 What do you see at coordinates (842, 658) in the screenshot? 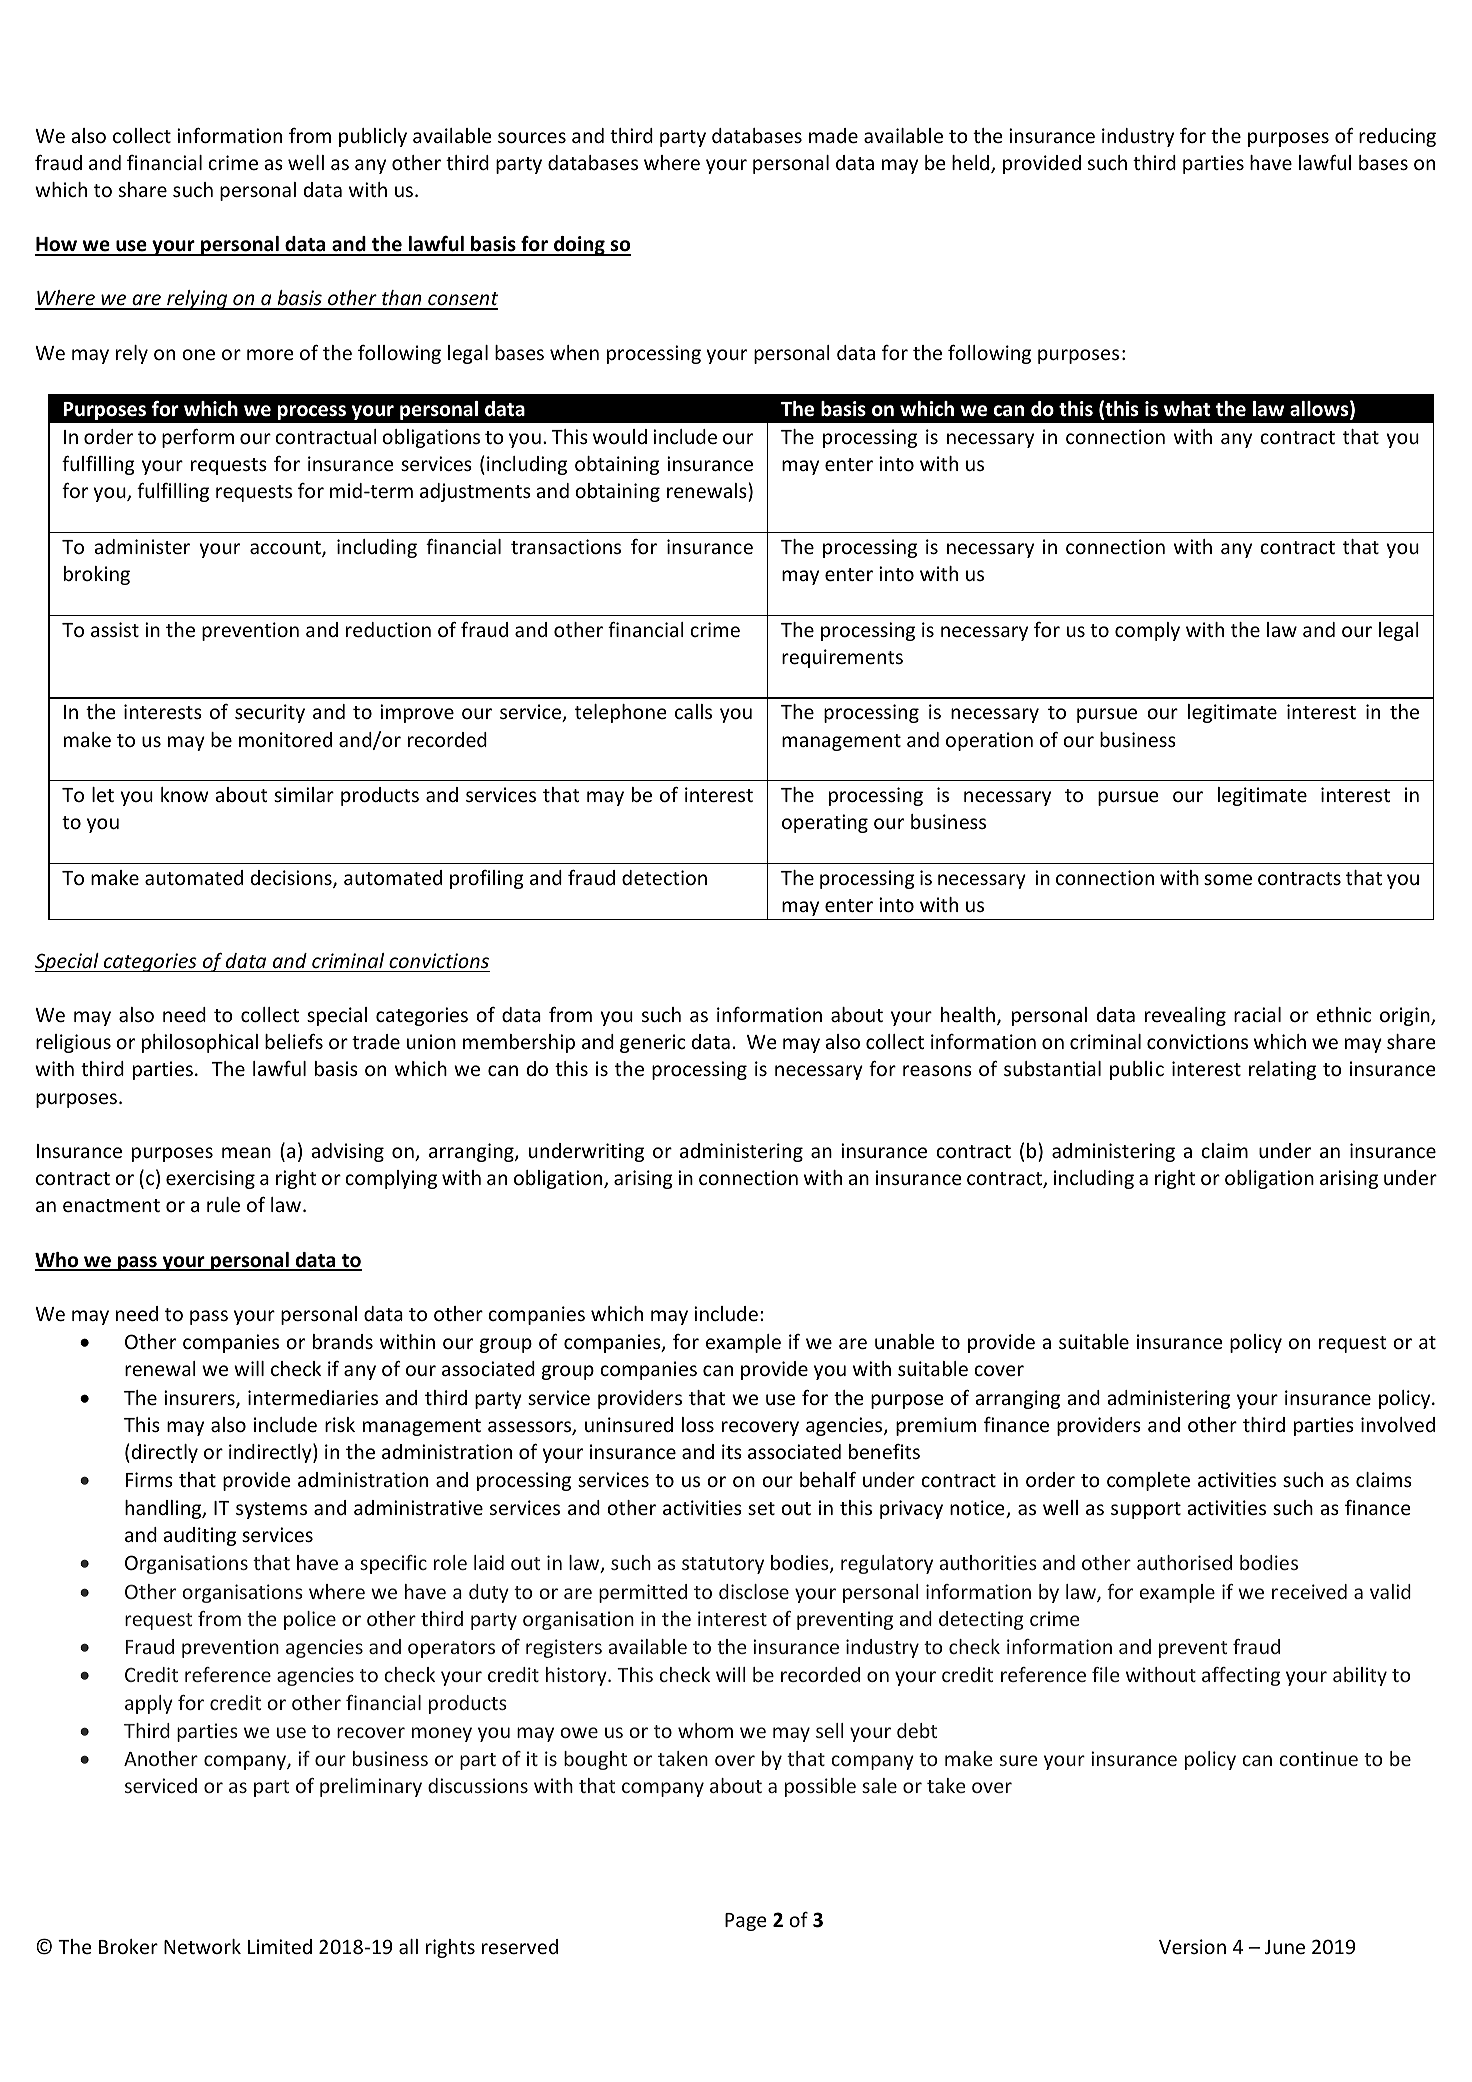
I see `requirements` at bounding box center [842, 658].
